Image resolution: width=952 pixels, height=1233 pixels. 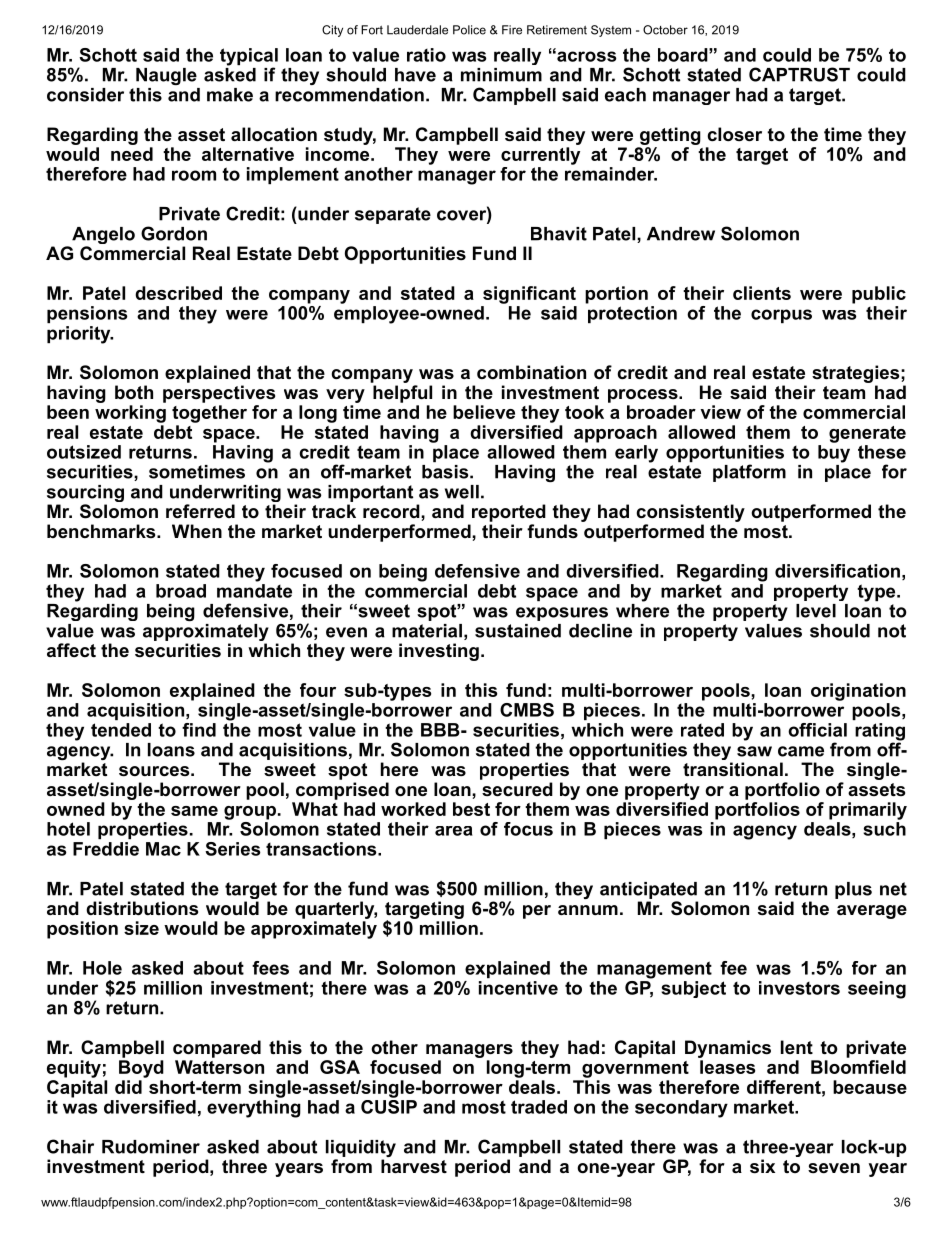 What do you see at coordinates (816, 611) in the screenshot?
I see `level` at bounding box center [816, 611].
